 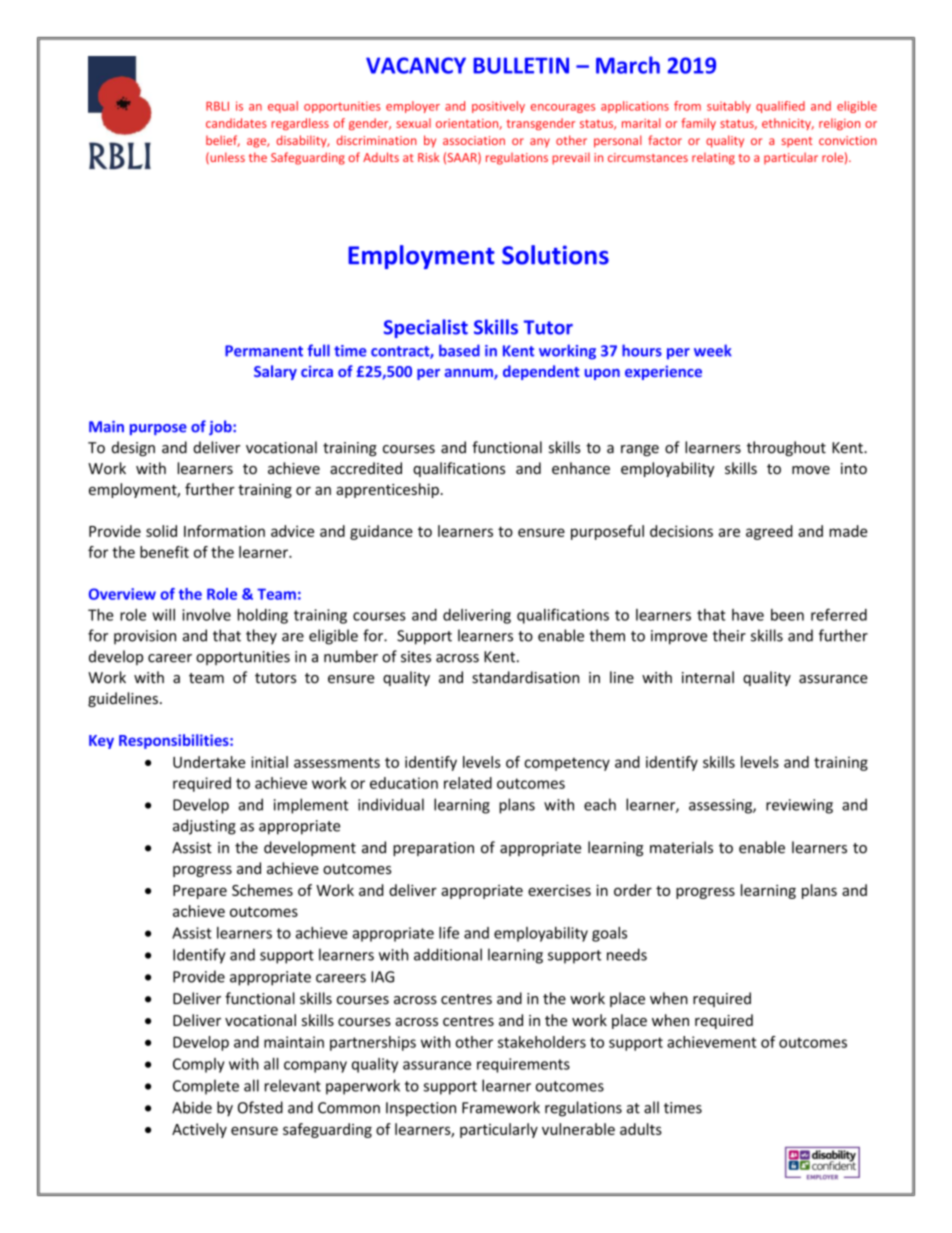 What do you see at coordinates (421, 1109) in the image?
I see `Inspection` at bounding box center [421, 1109].
